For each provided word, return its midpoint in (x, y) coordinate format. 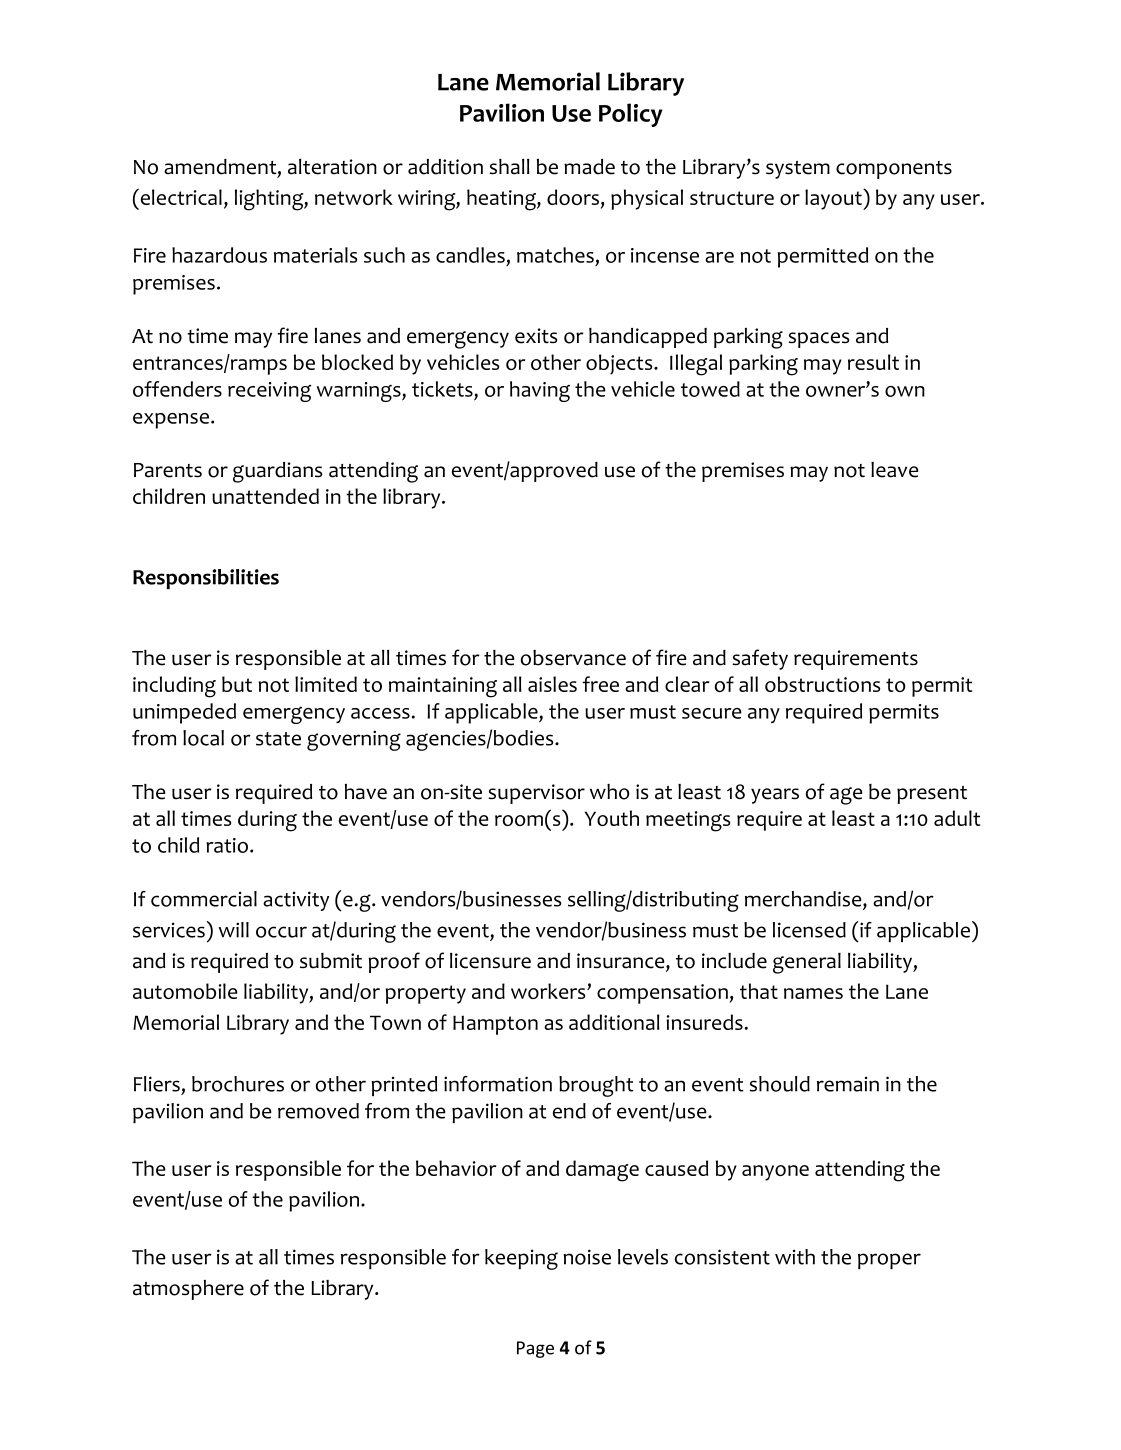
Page (535, 1349)
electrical (180, 196)
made (589, 167)
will (234, 930)
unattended (265, 496)
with (795, 1257)
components (894, 170)
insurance (622, 962)
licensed (809, 930)
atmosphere (188, 1290)
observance (573, 658)
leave (895, 470)
